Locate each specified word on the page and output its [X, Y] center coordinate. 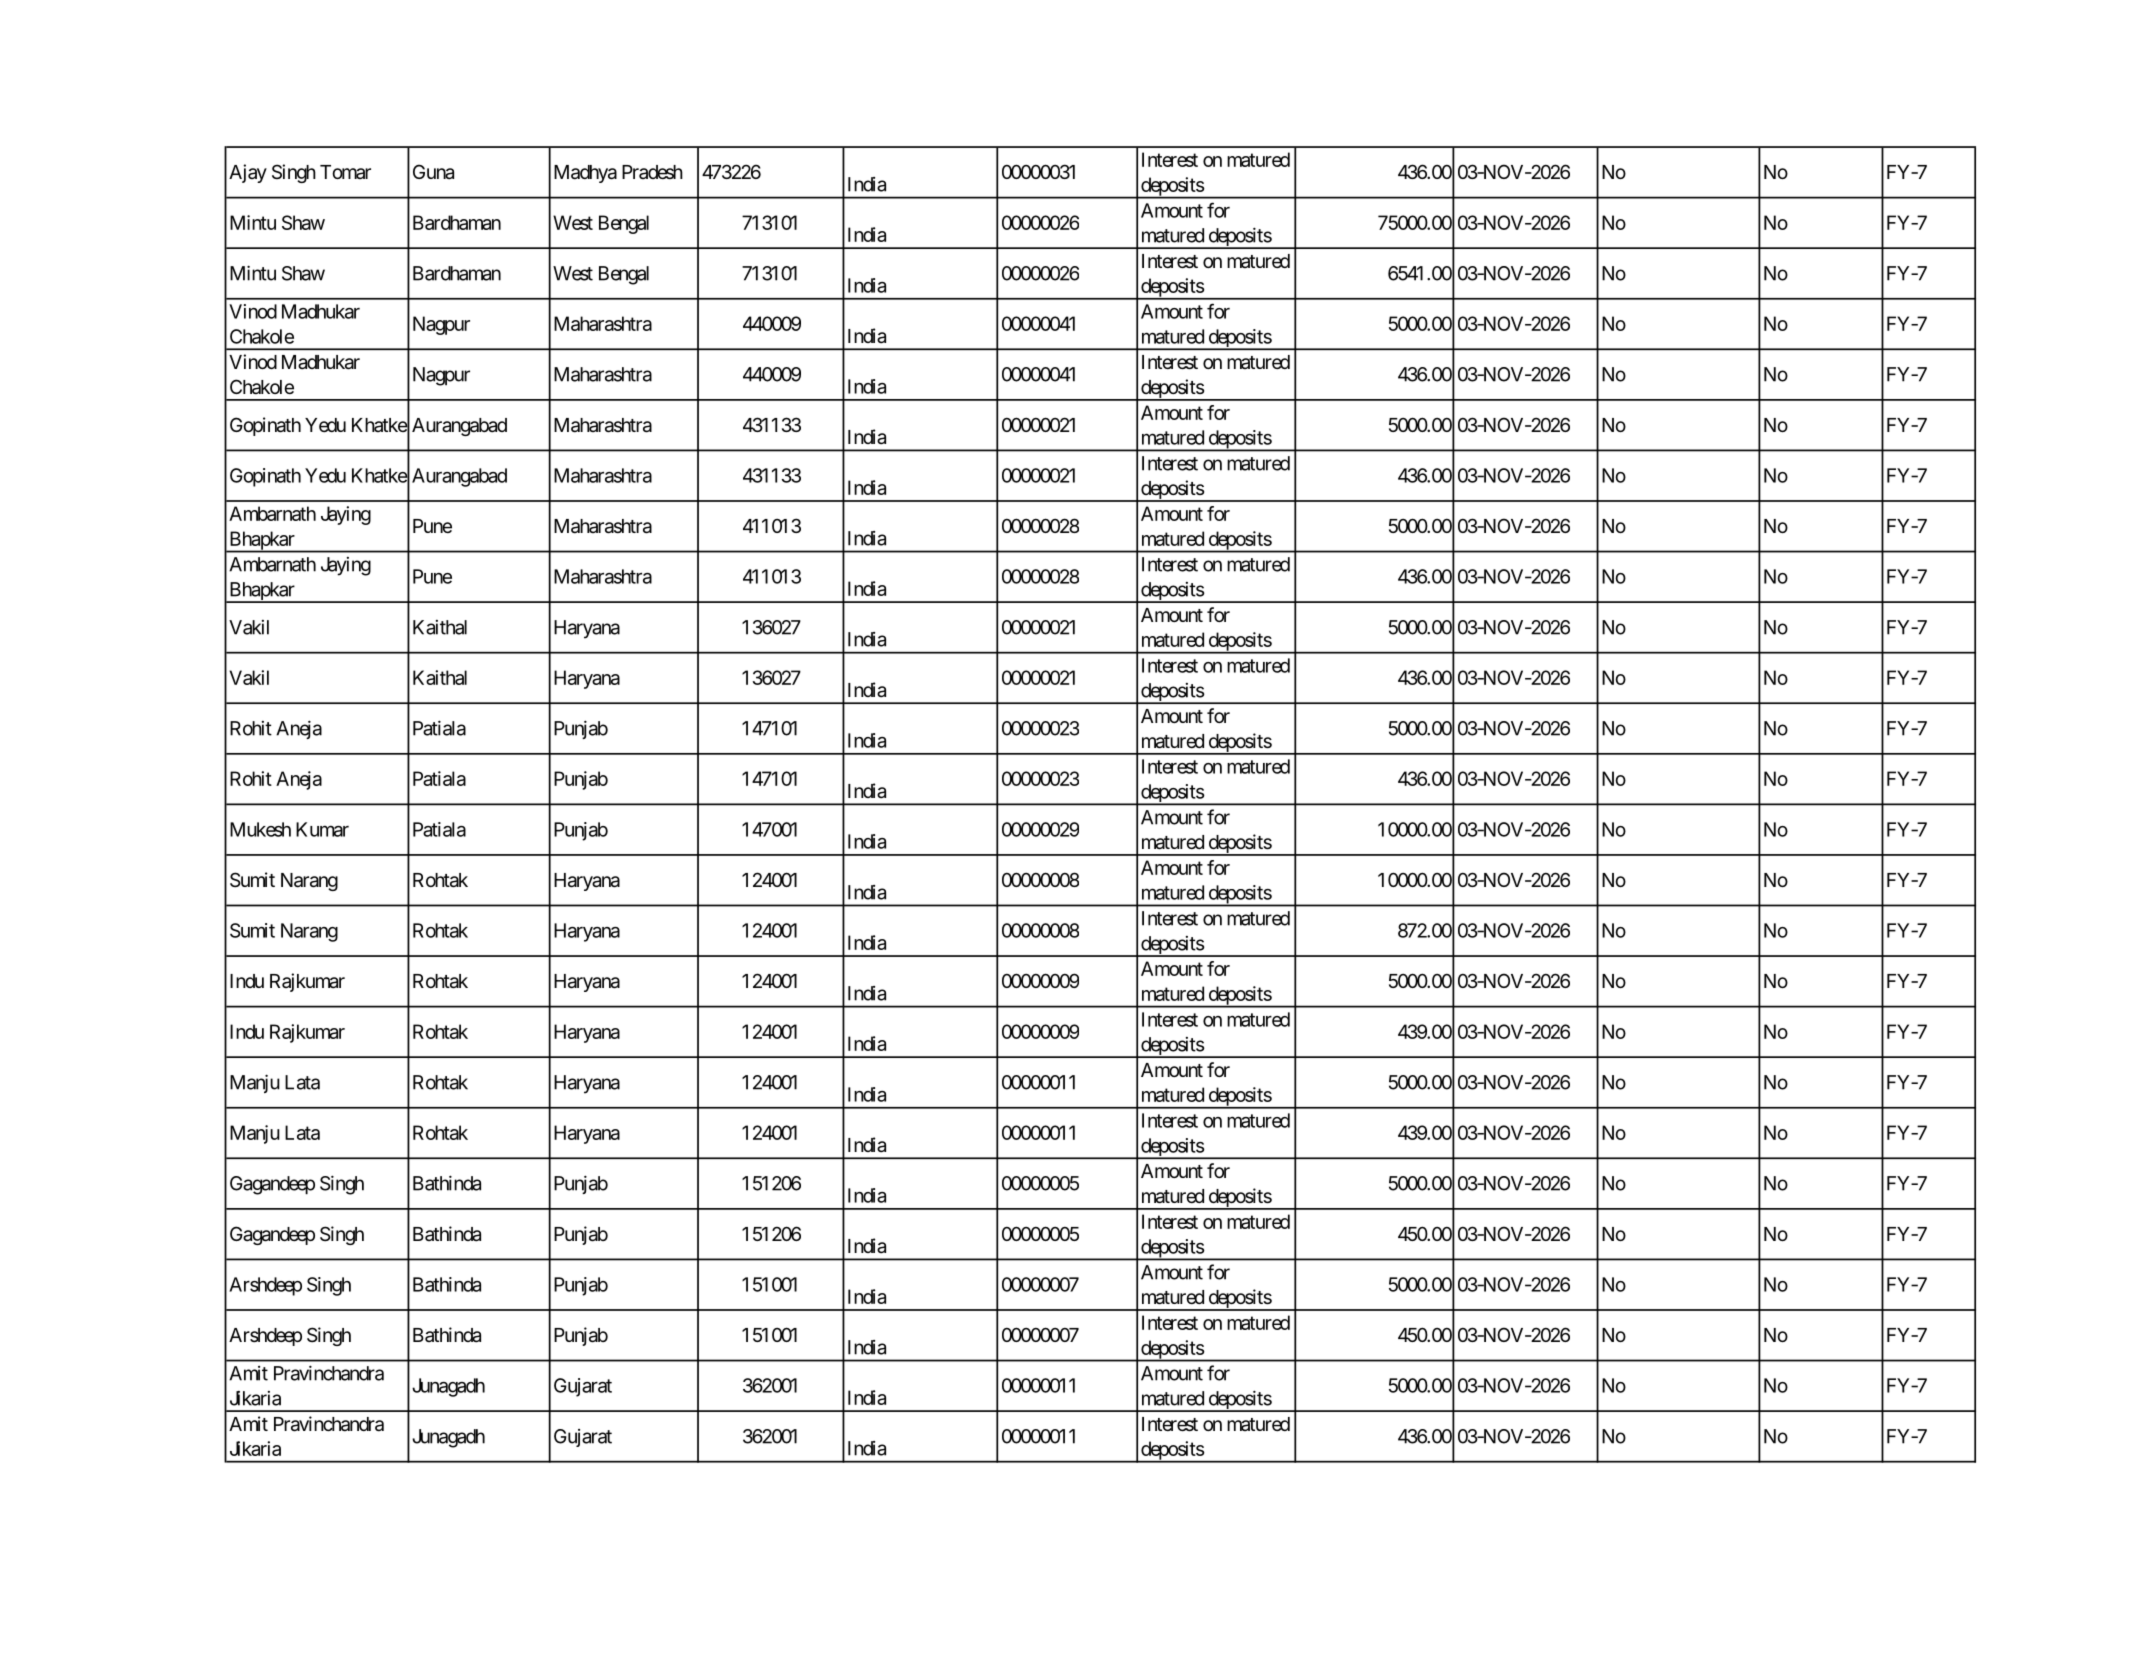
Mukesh [260, 829]
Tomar [345, 172]
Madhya [585, 174]
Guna [433, 172]
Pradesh [652, 172]
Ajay [248, 173]
